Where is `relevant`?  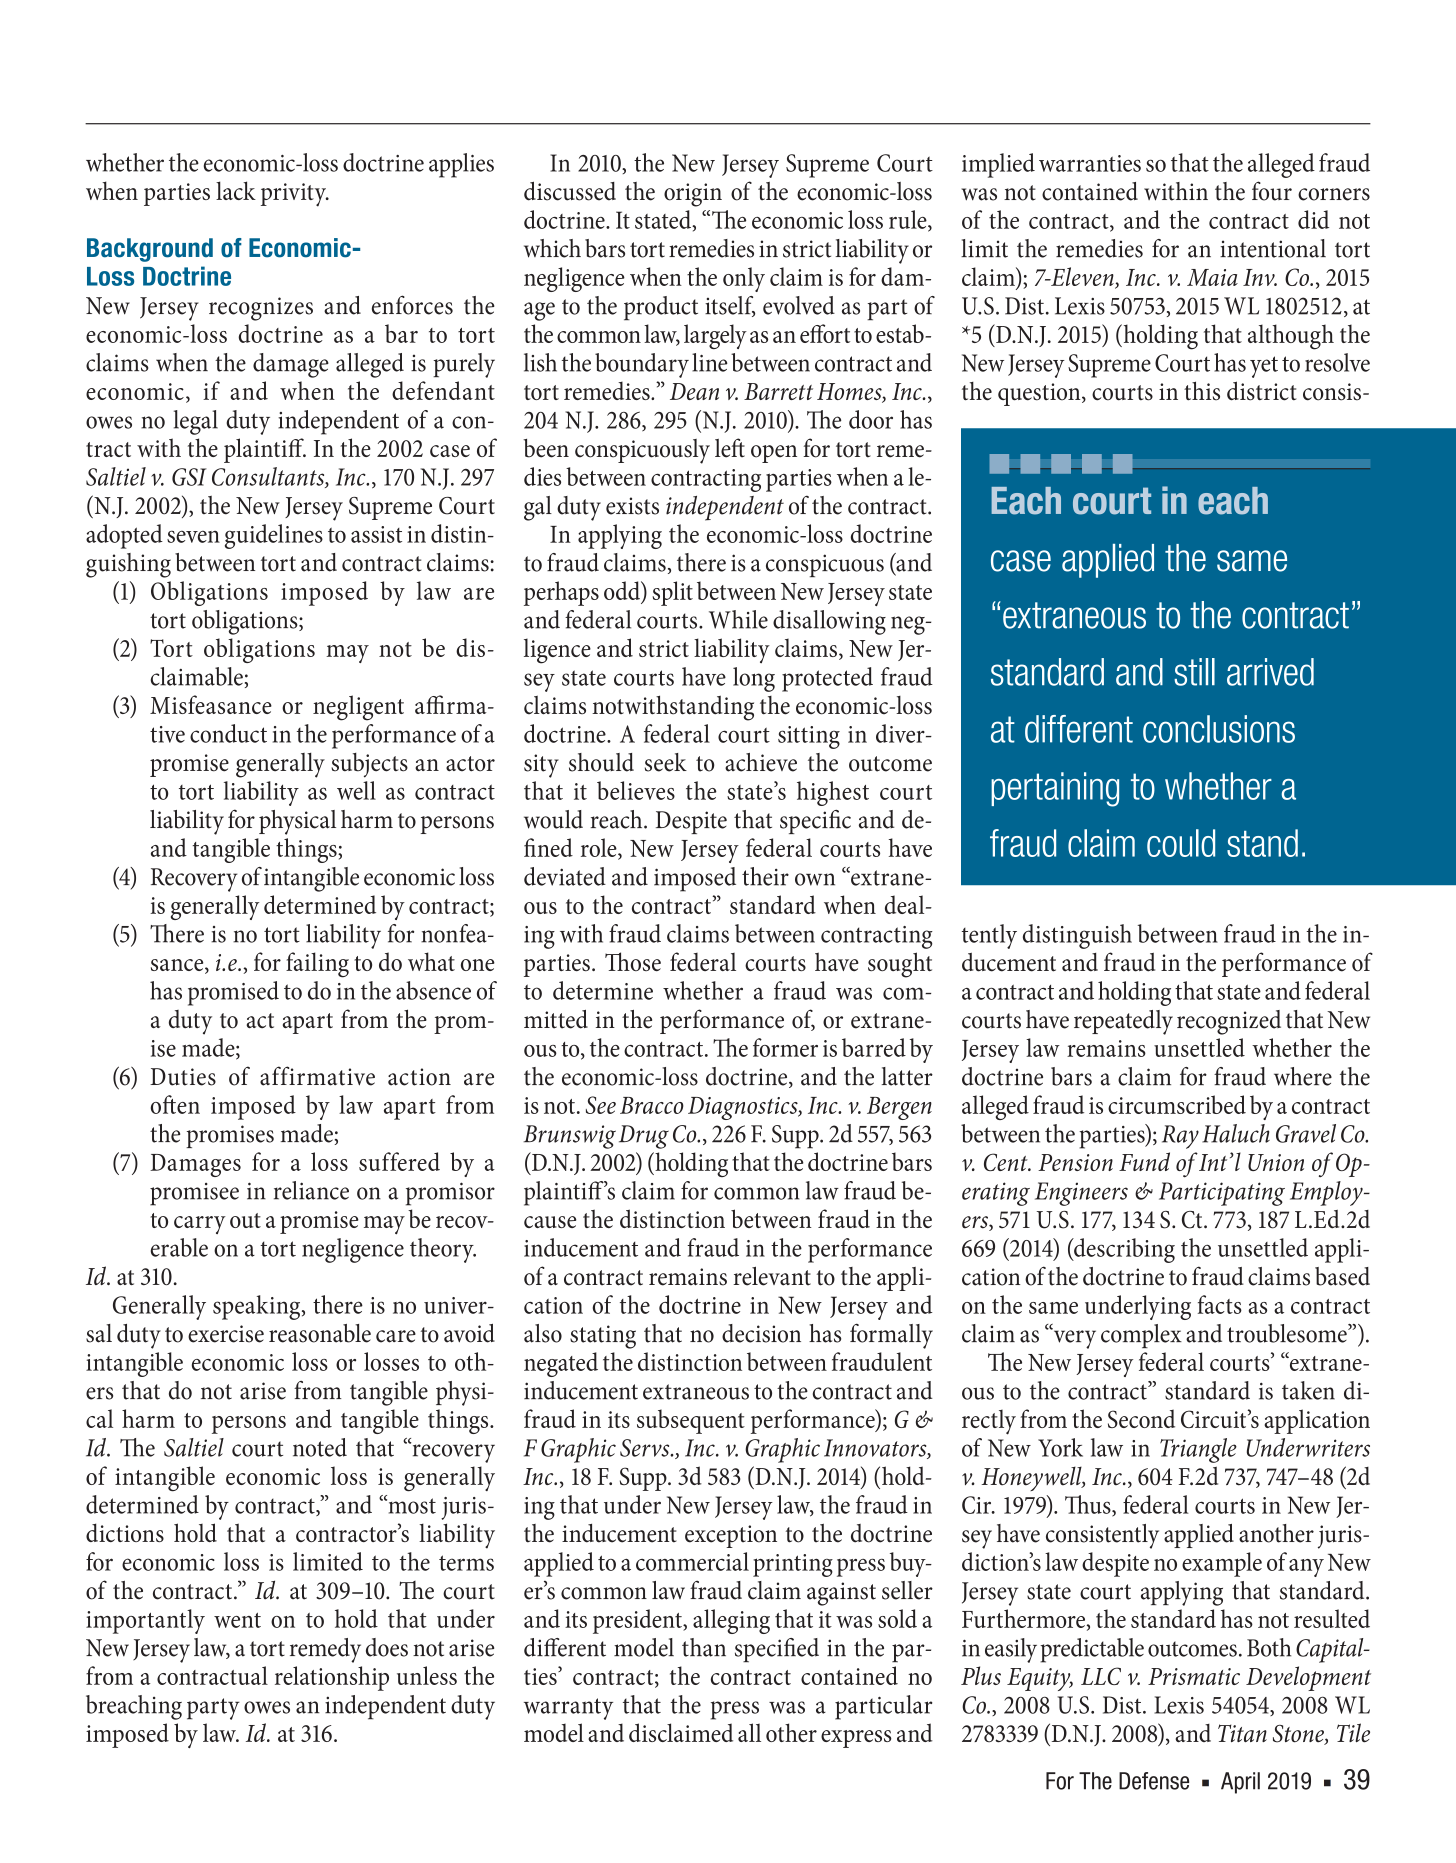 relevant is located at coordinates (772, 1276).
